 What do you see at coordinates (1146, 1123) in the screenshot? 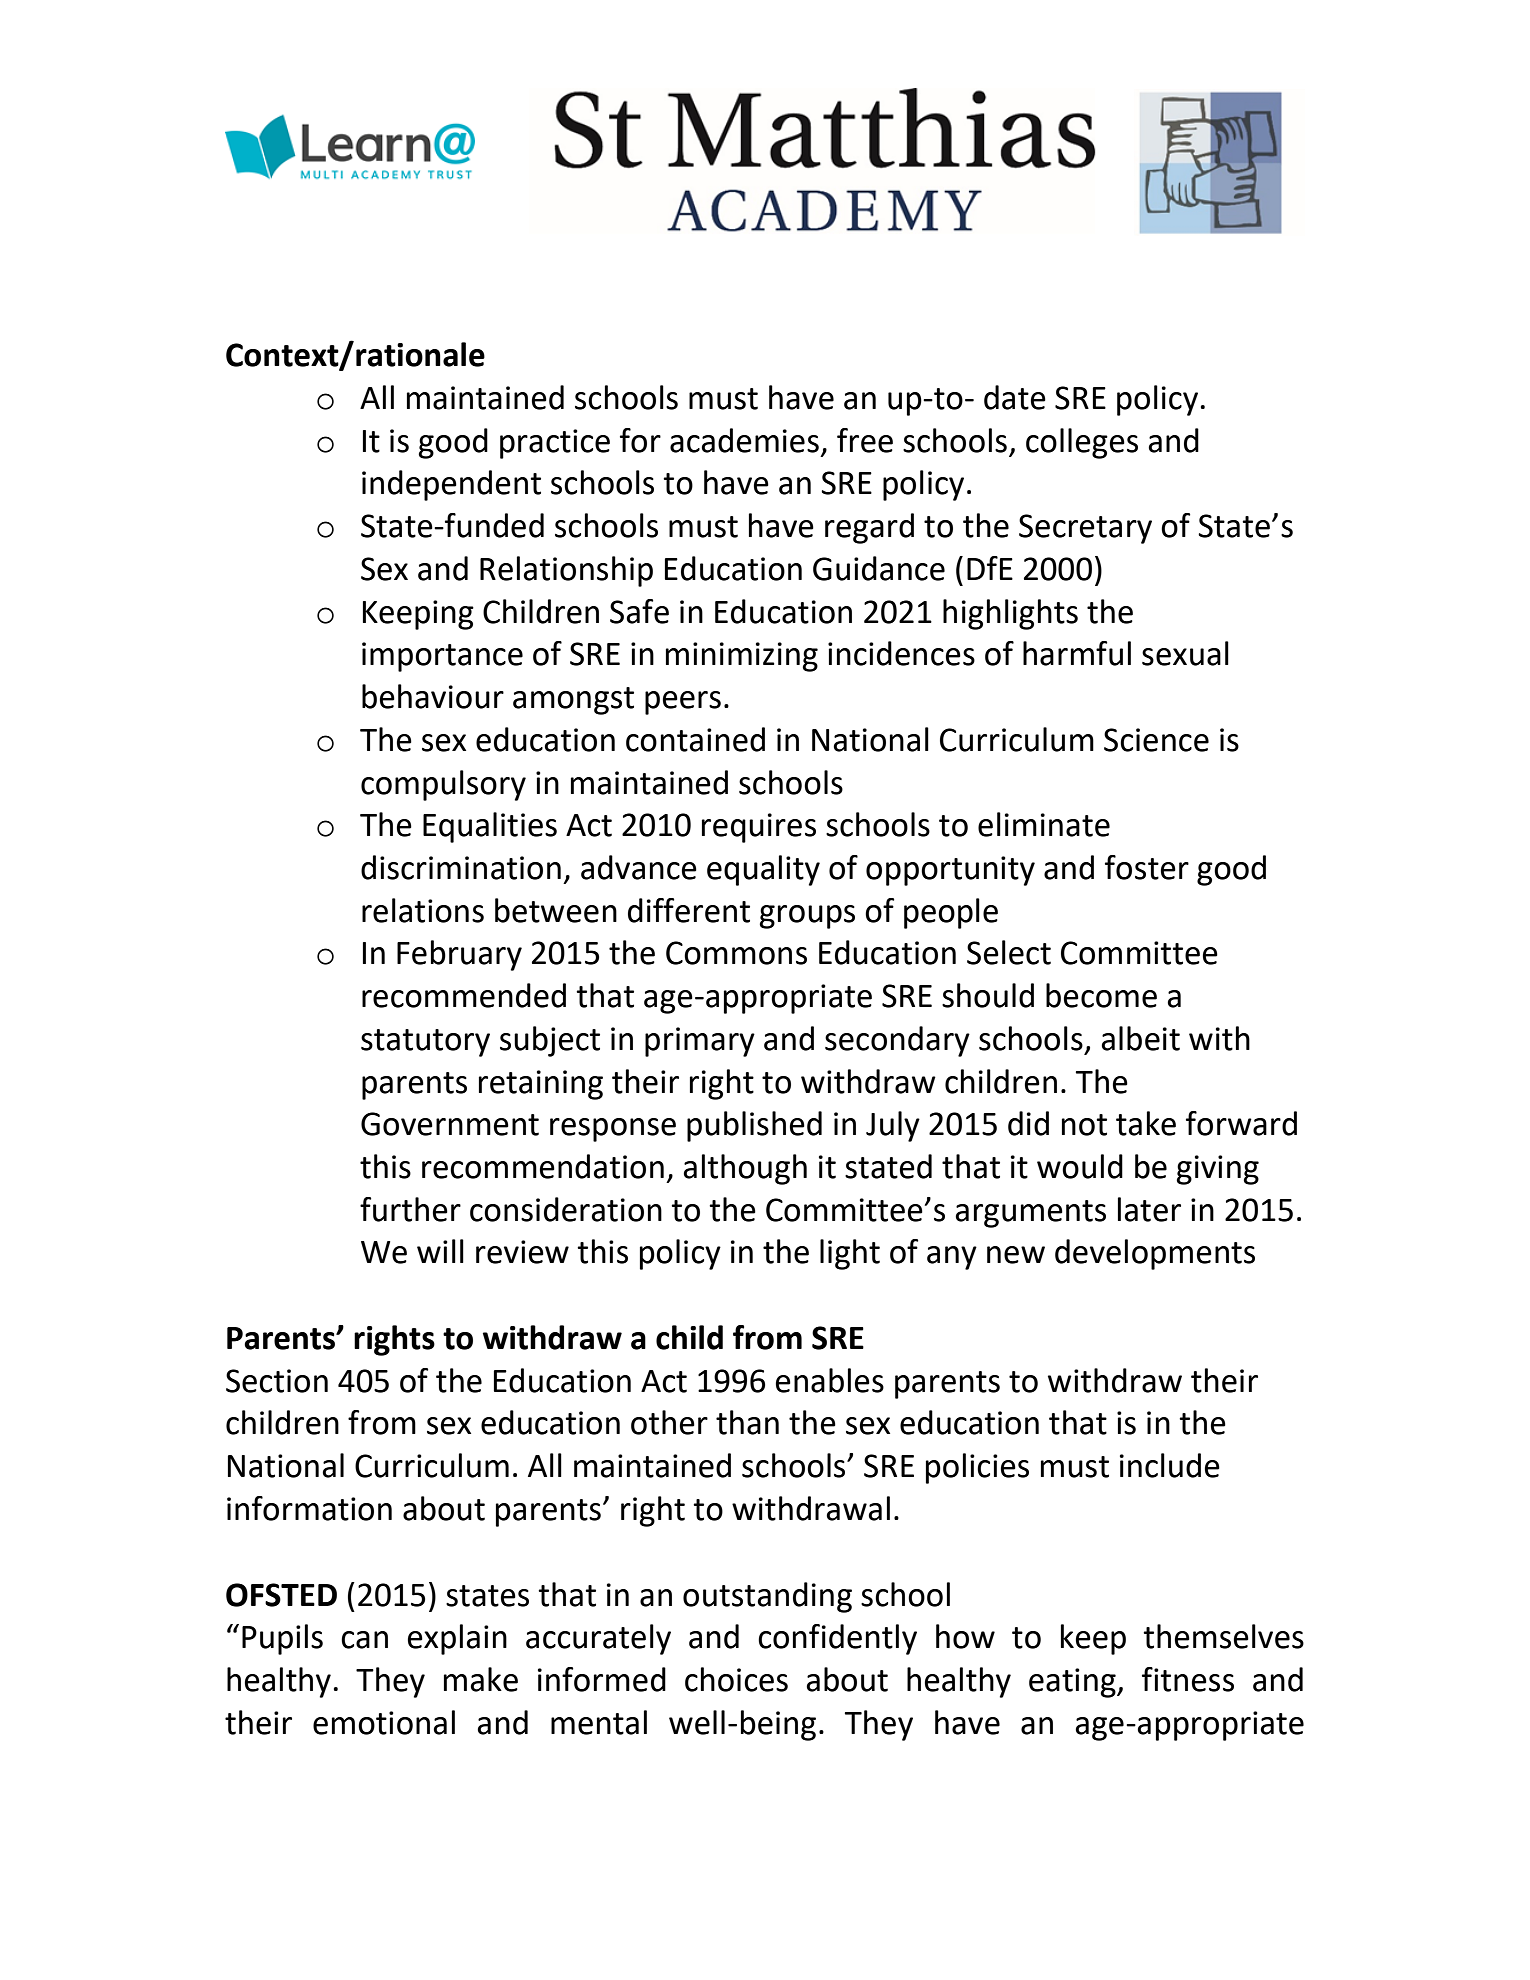
I see `take` at bounding box center [1146, 1123].
